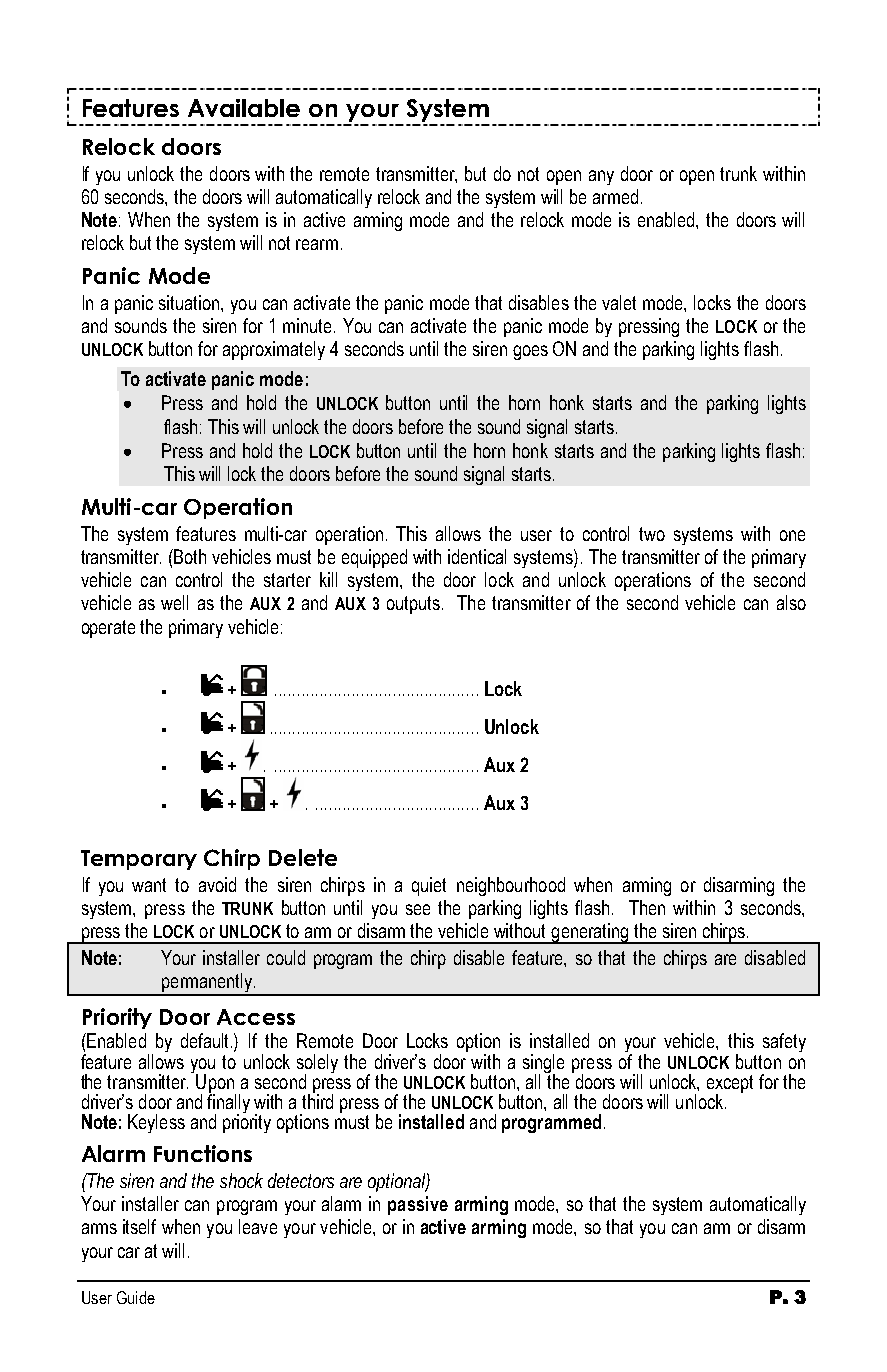  What do you see at coordinates (108, 629) in the image?
I see `operate` at bounding box center [108, 629].
